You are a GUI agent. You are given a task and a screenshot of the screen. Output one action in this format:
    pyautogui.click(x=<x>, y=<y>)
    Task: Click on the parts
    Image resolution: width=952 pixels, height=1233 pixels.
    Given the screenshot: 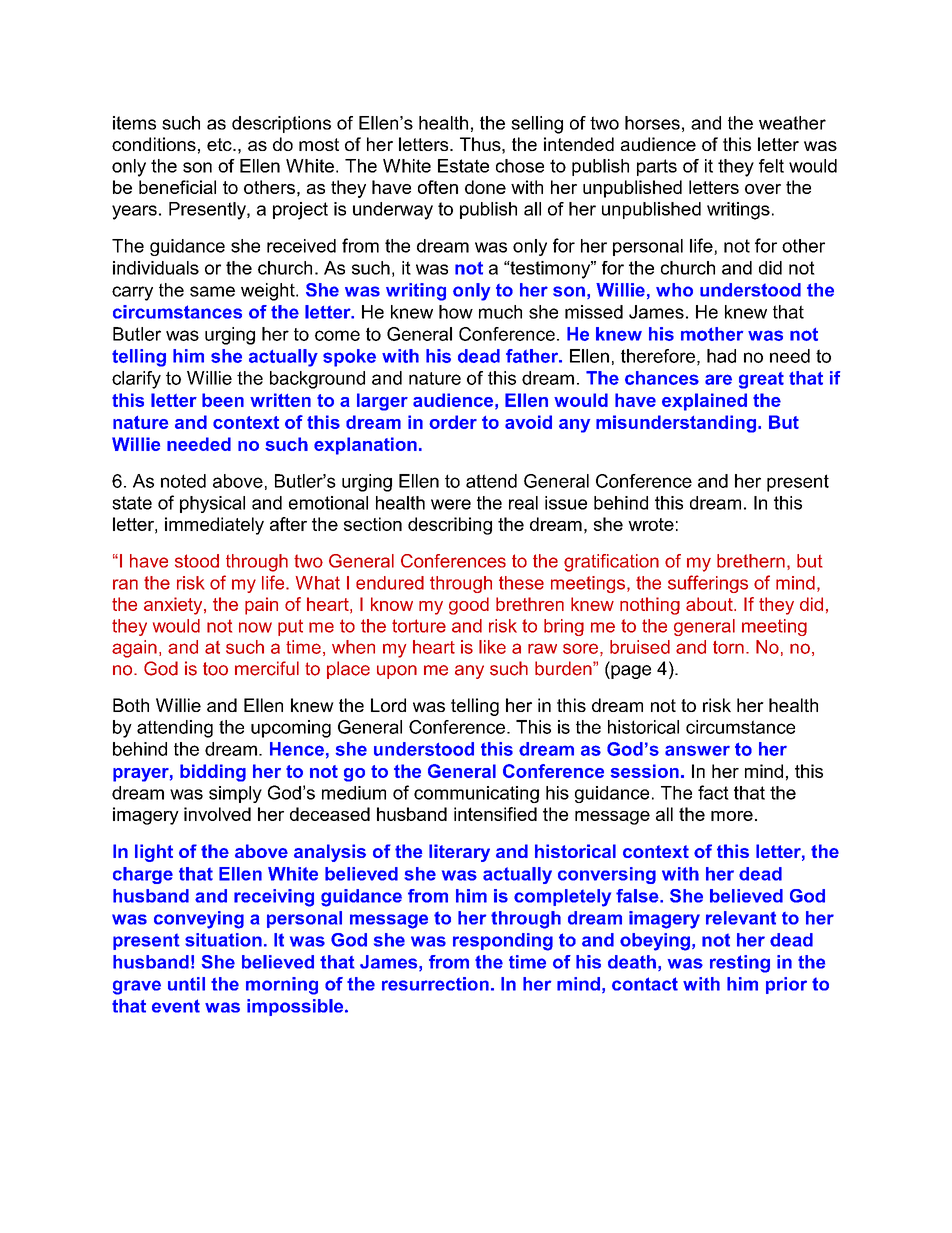 What is the action you would take?
    pyautogui.click(x=657, y=167)
